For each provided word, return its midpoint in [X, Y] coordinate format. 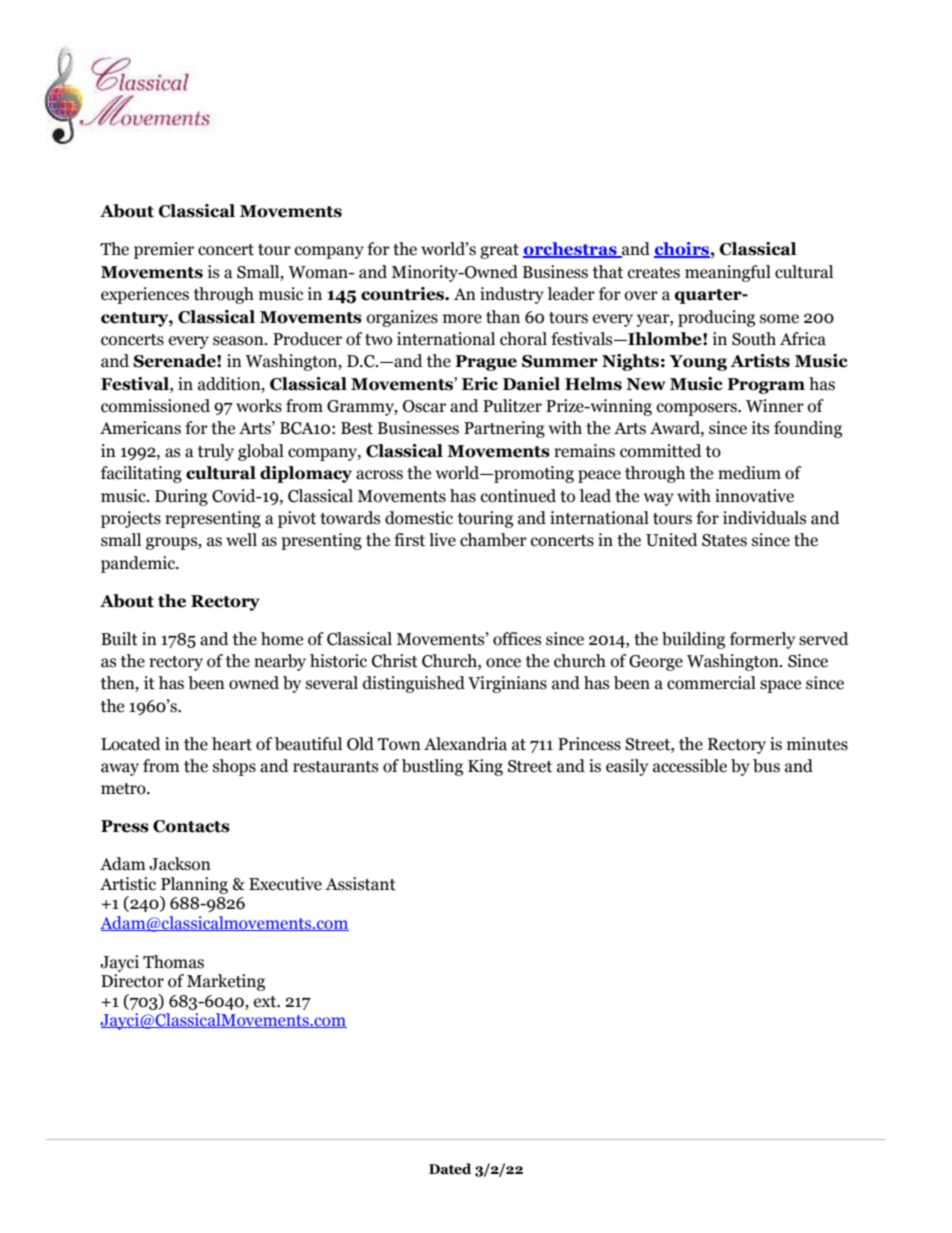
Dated [450, 1169]
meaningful [728, 273]
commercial [711, 683]
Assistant [360, 884]
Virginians [507, 684]
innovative [754, 496]
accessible [690, 766]
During [181, 497]
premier [164, 250]
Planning [194, 885]
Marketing [226, 982]
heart [232, 744]
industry [512, 295]
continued [518, 496]
